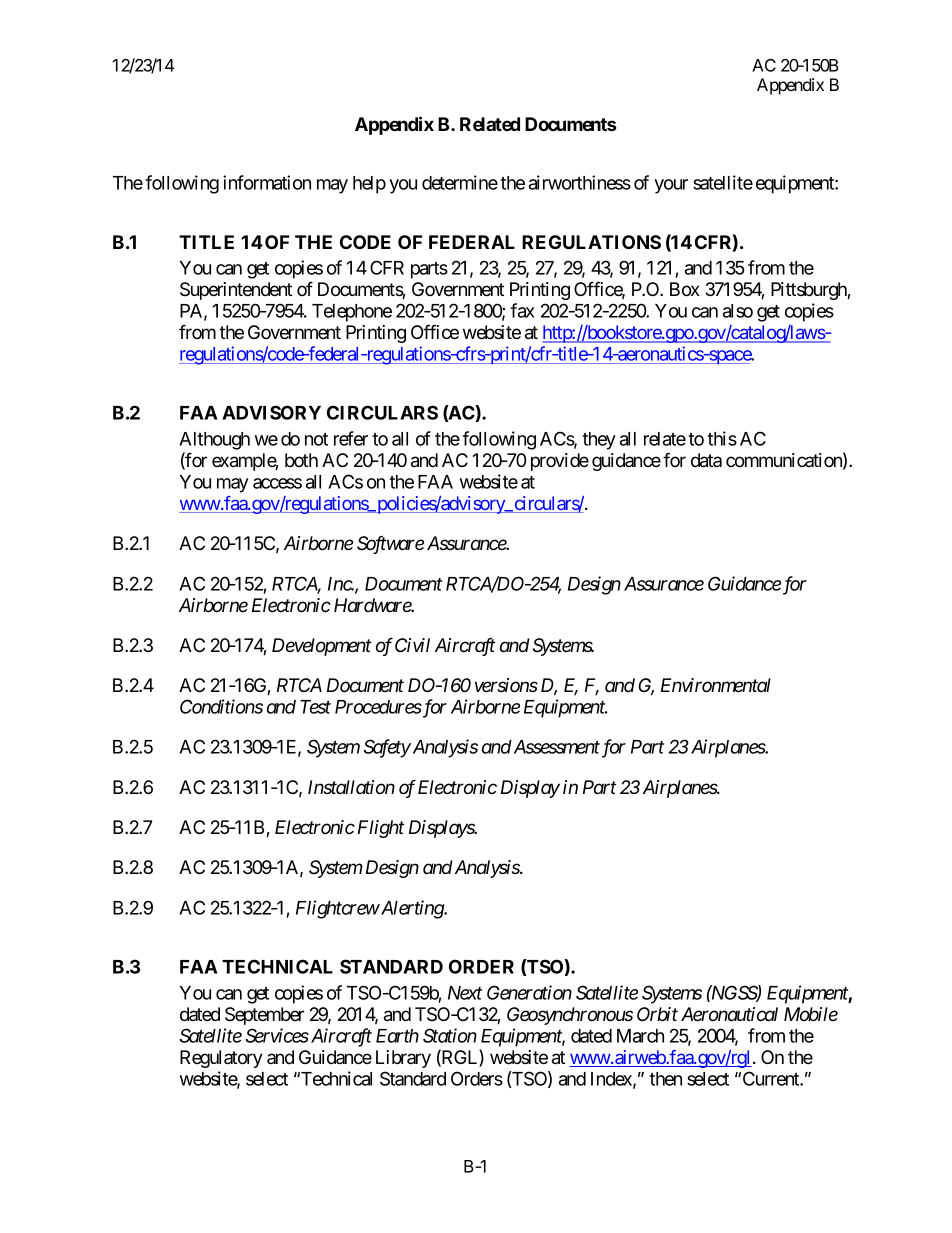 This screenshot has height=1233, width=952. I want to click on Assessment, so click(555, 747).
